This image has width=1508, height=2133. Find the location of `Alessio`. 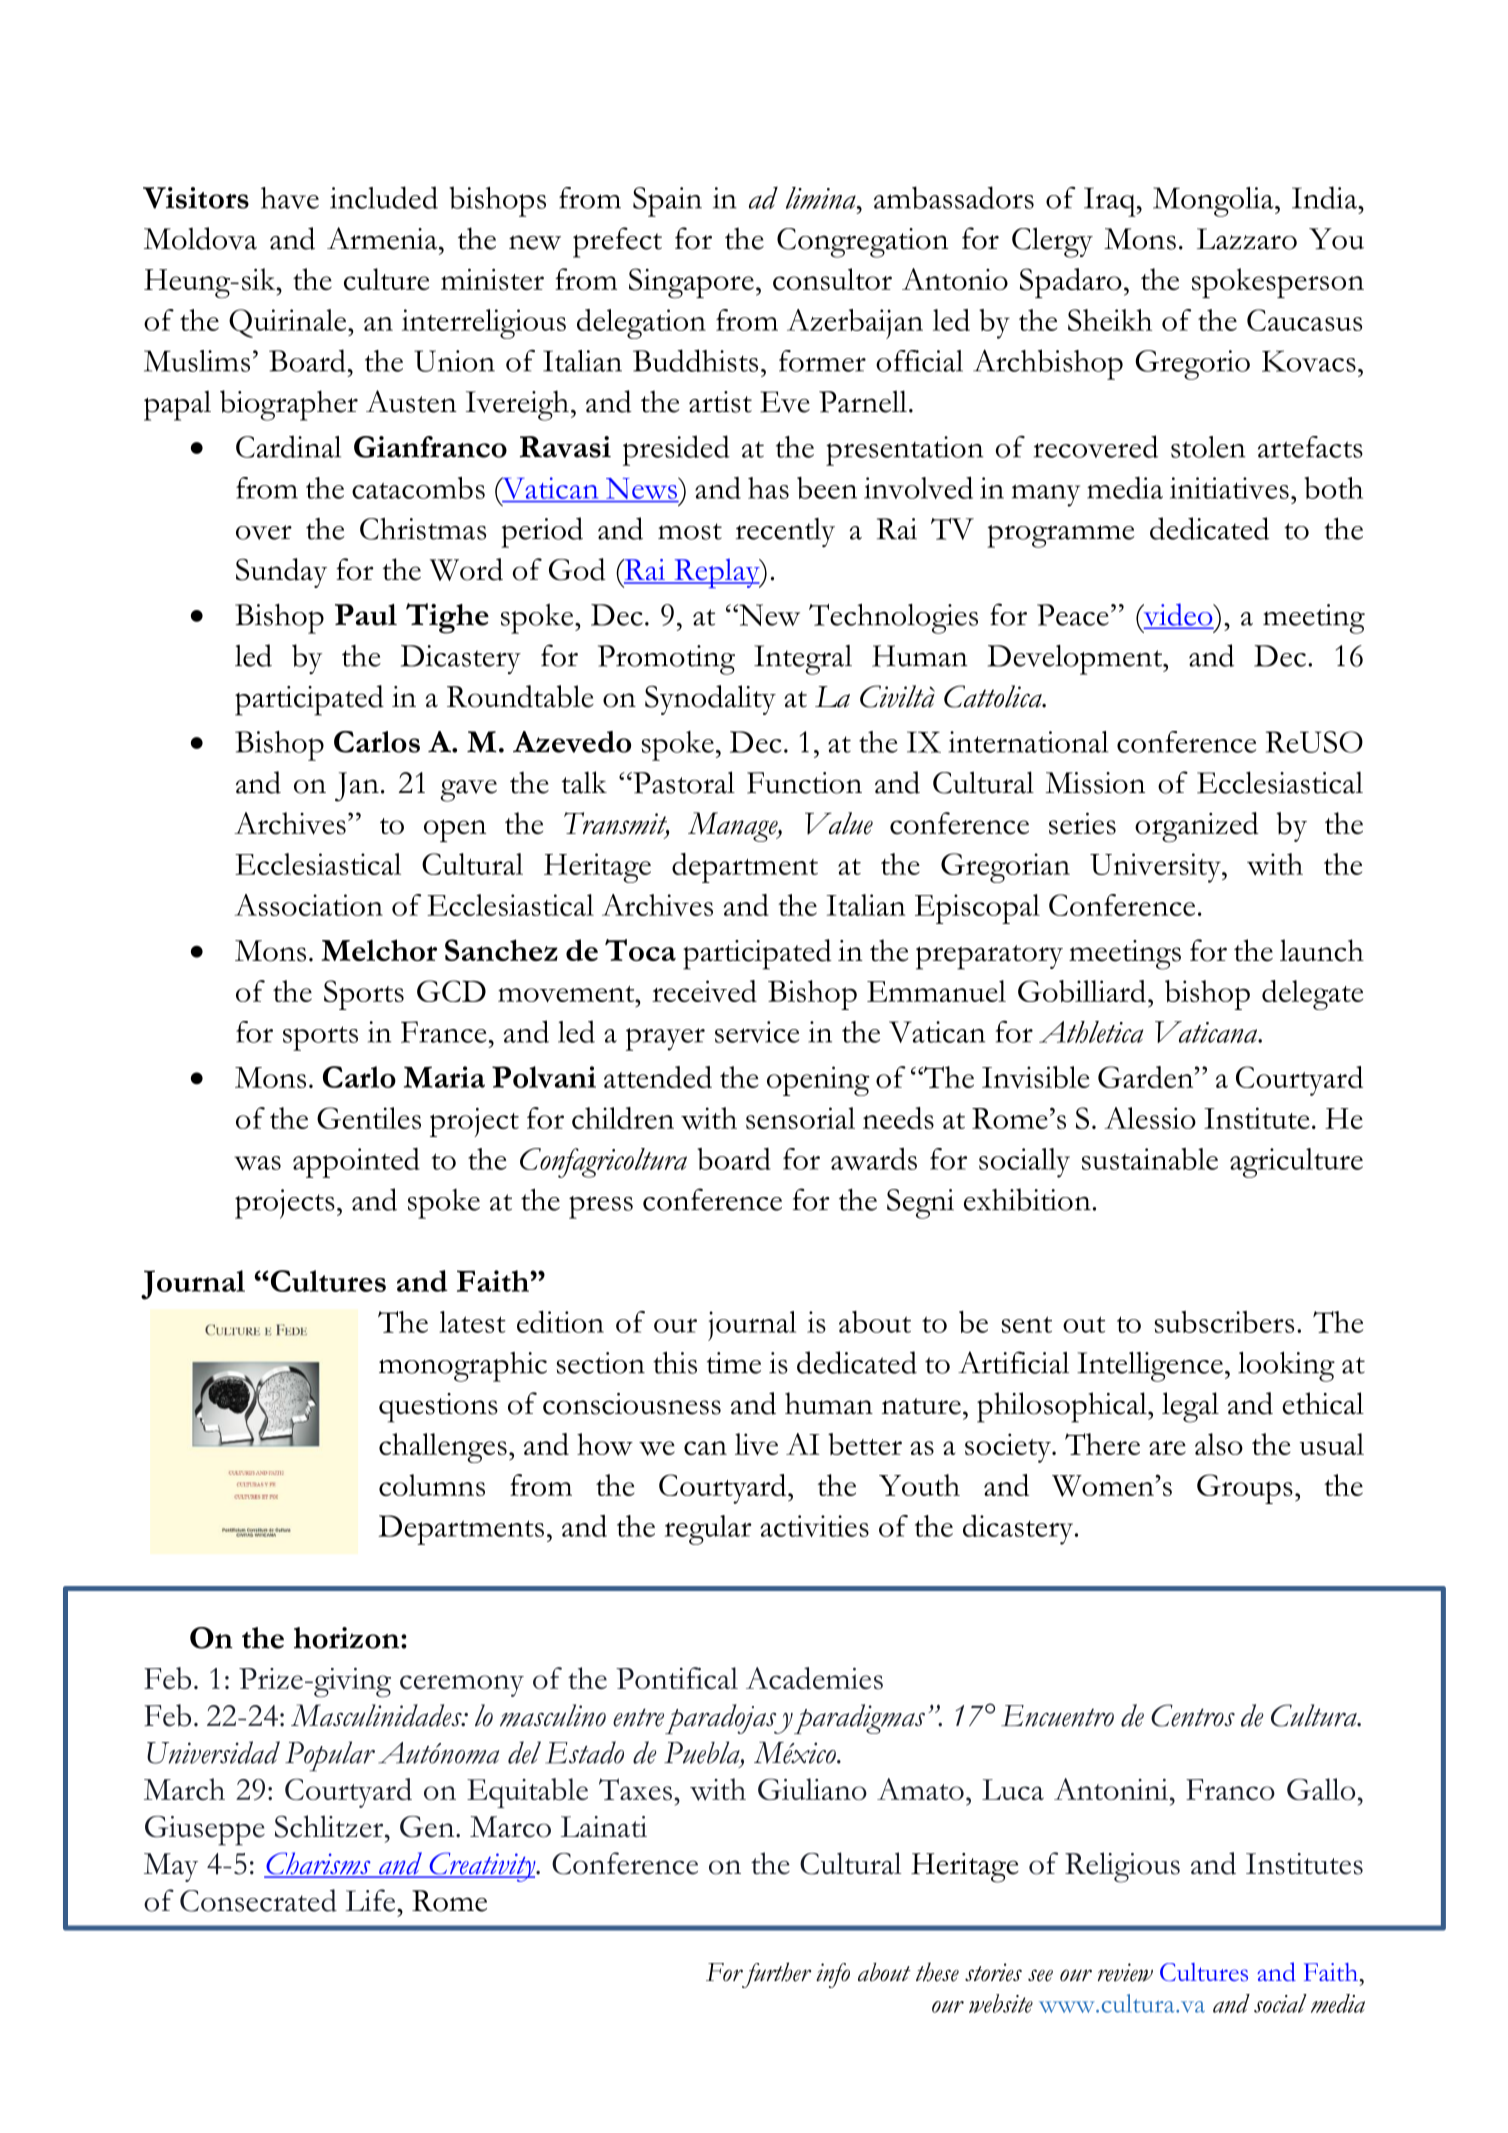

Alessio is located at coordinates (1150, 1118).
